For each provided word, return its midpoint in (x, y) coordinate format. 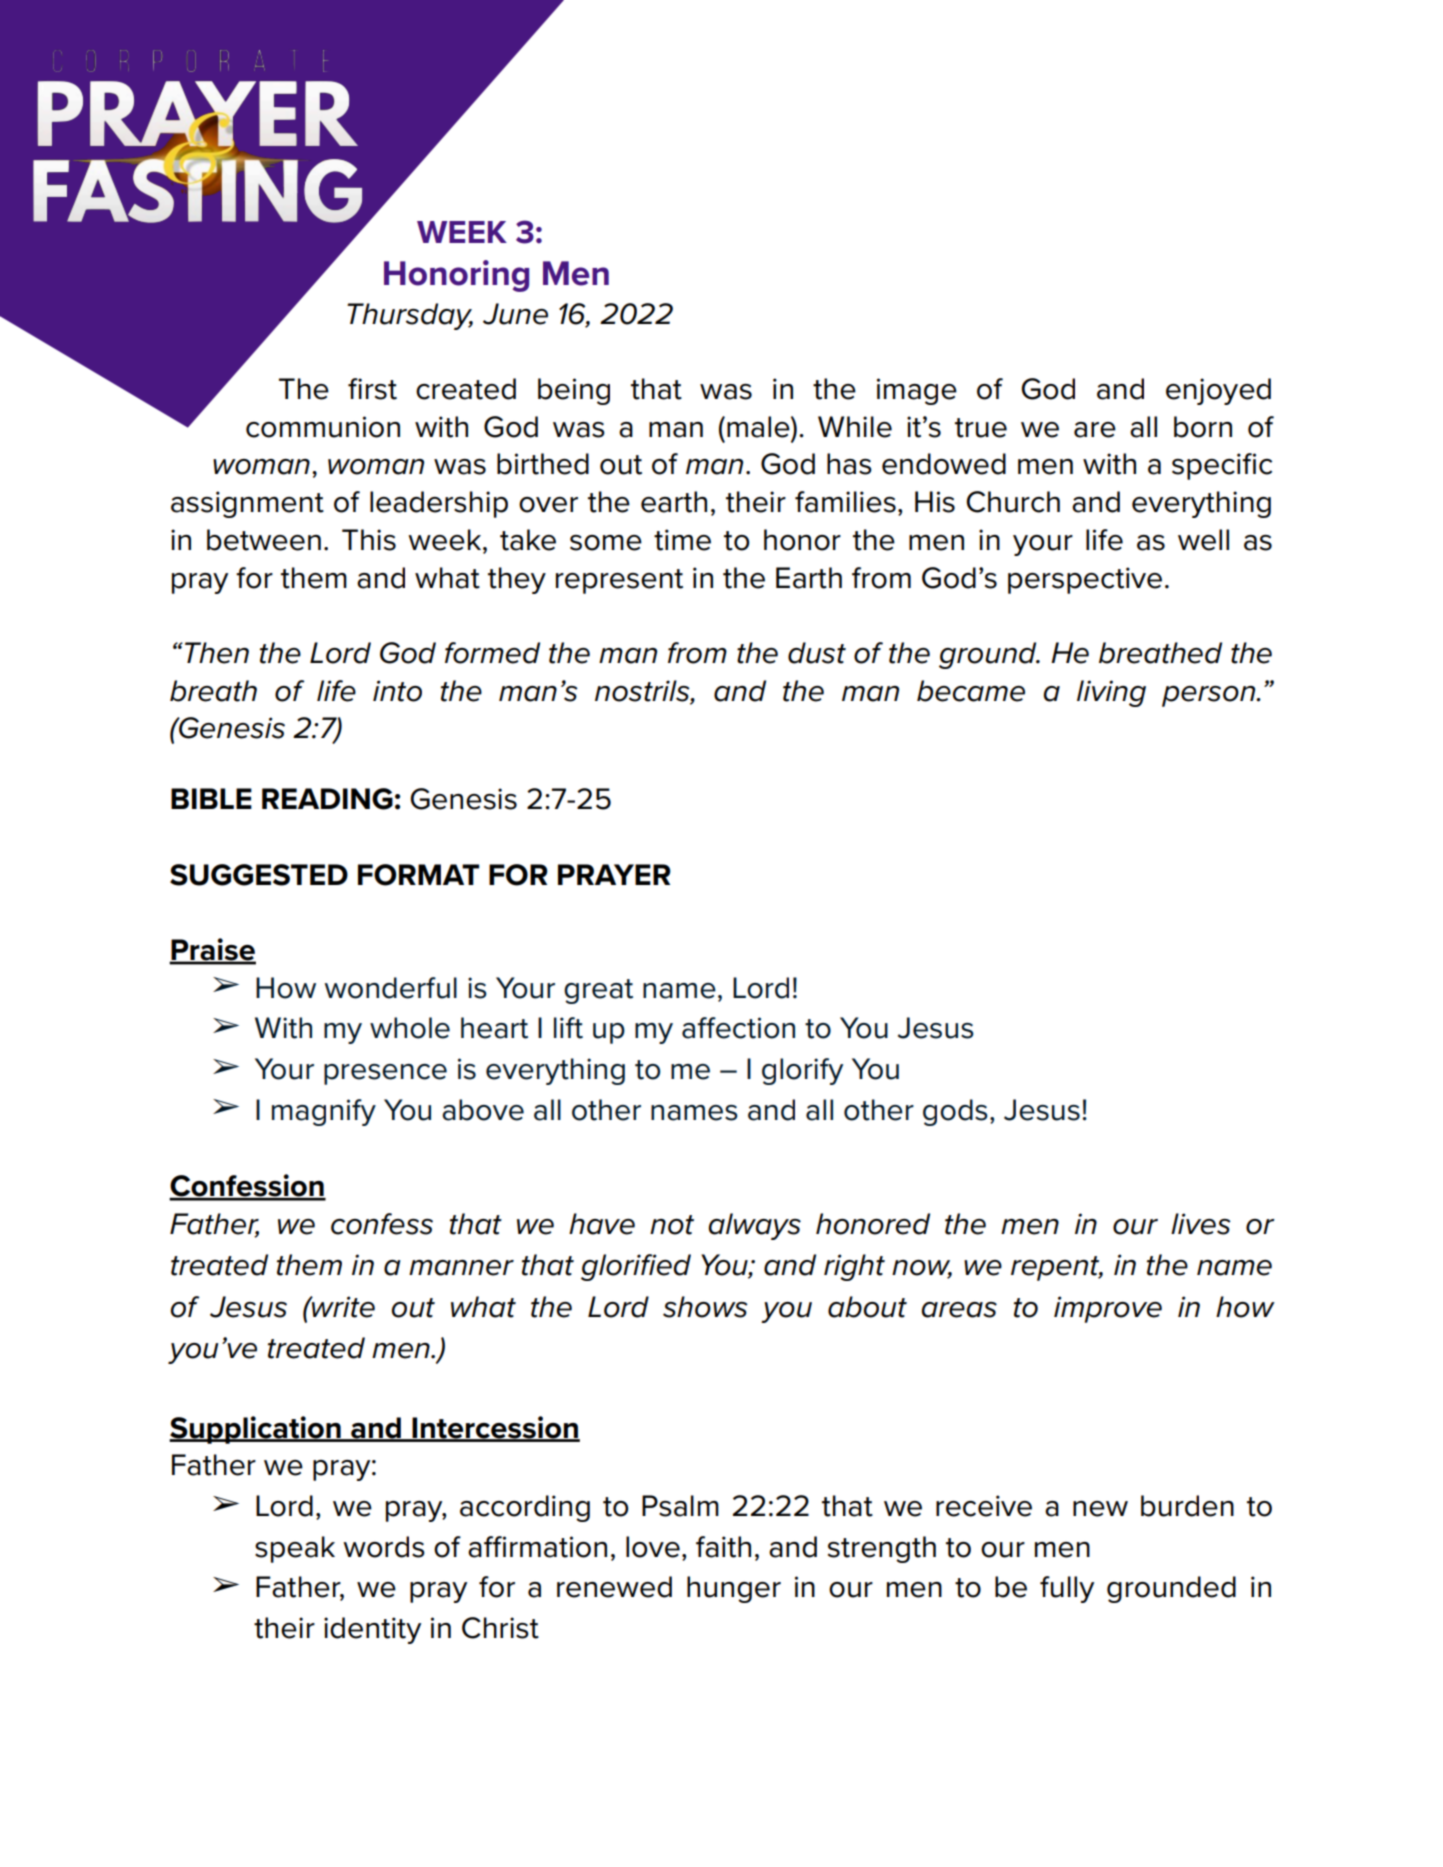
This (369, 540)
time (682, 540)
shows (705, 1307)
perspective (1085, 580)
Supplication (256, 1430)
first (372, 389)
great (598, 991)
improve (1108, 1309)
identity (372, 1630)
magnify (324, 1112)
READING (327, 799)
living (1111, 693)
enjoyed (1218, 391)
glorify (802, 1071)
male (759, 427)
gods (955, 1112)
